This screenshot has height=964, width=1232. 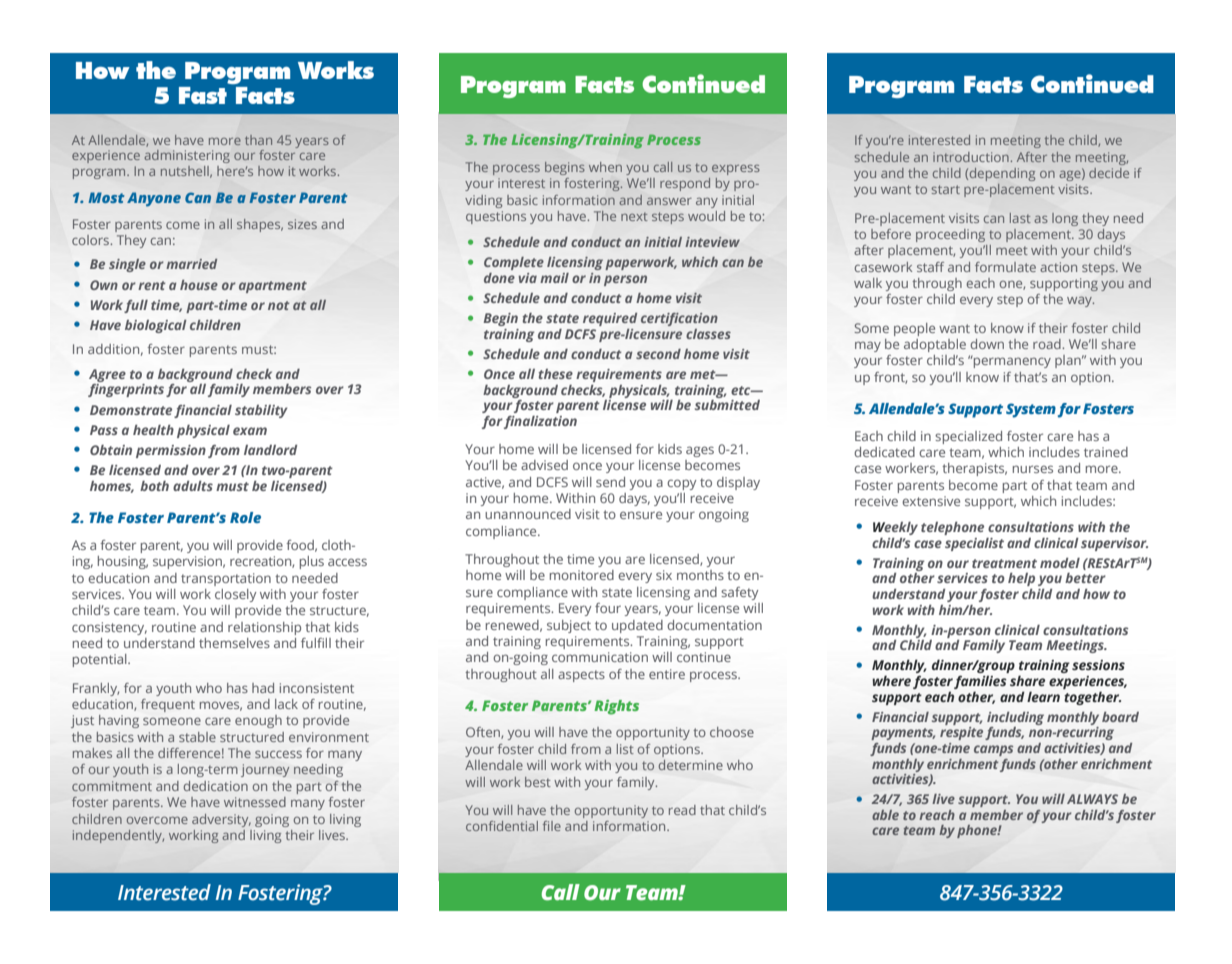 I want to click on subject, so click(x=569, y=626).
